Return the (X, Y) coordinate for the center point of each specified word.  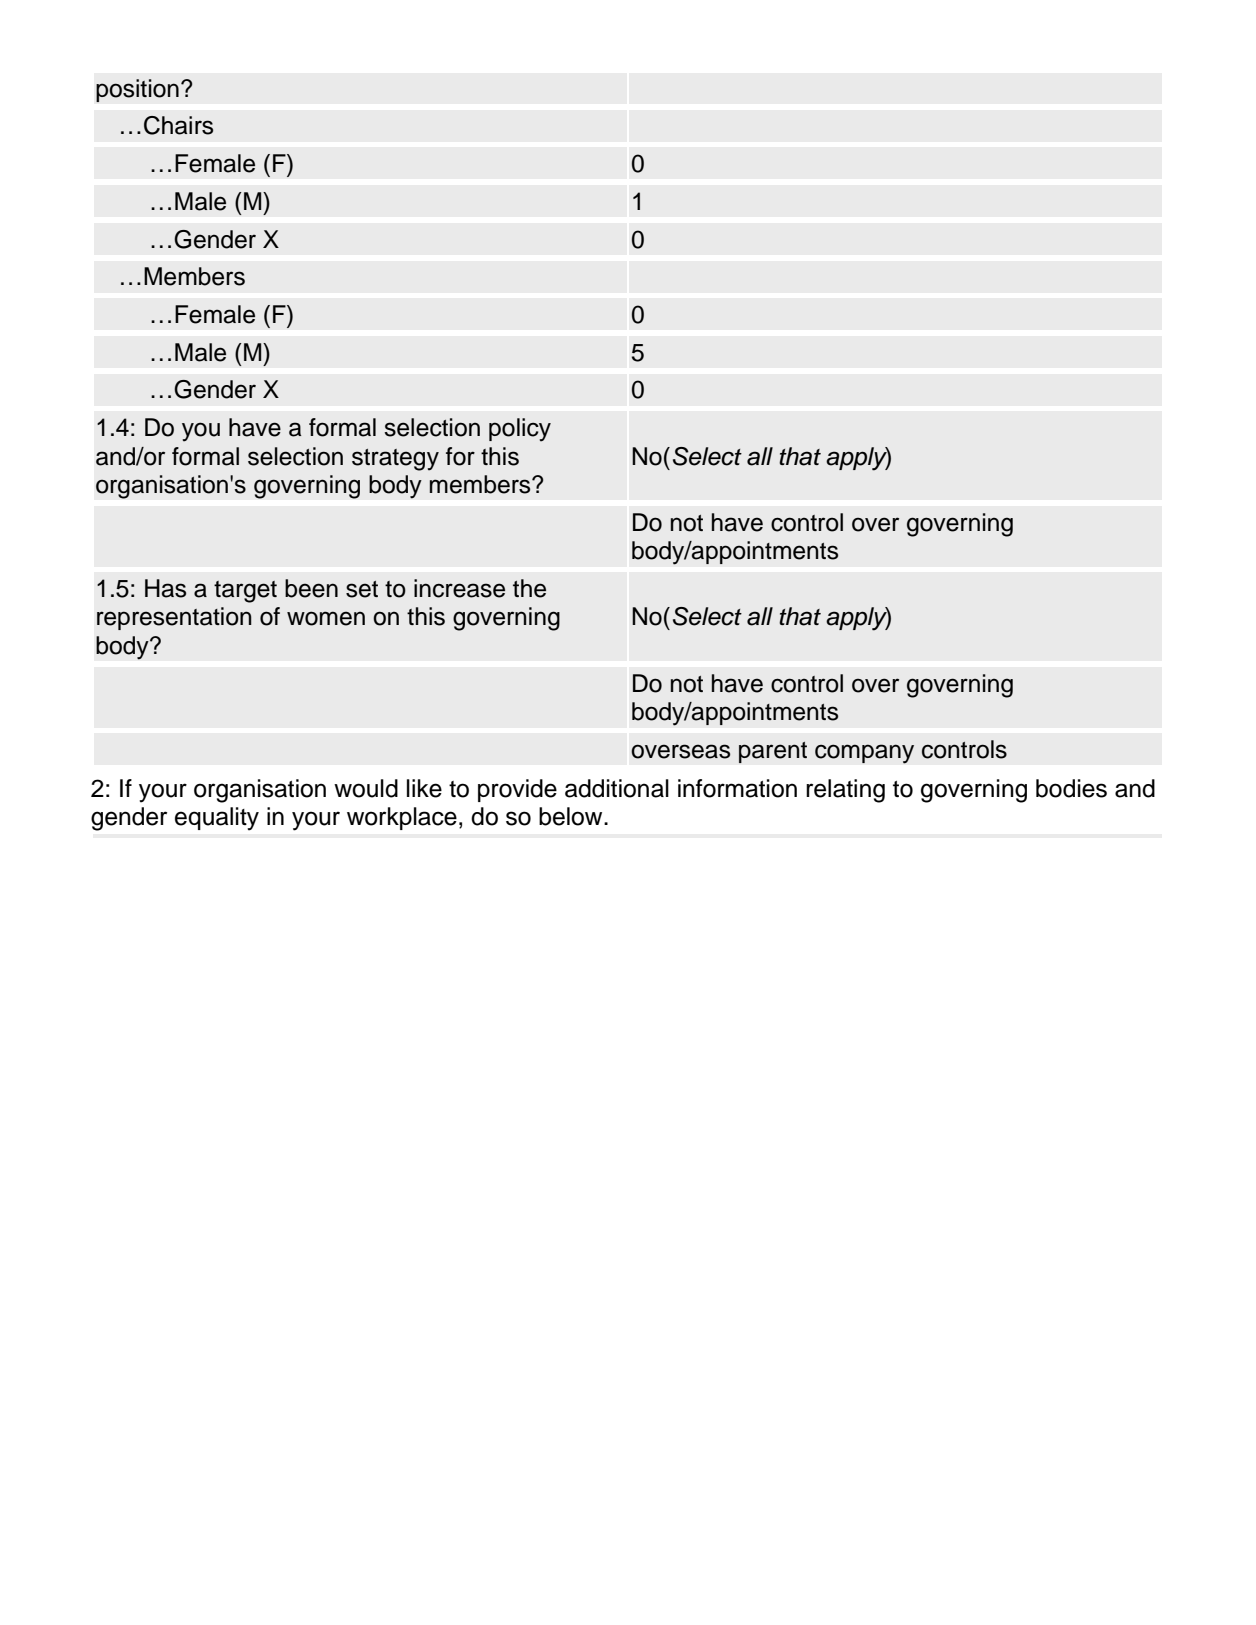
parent (773, 752)
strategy (395, 460)
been (311, 588)
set (362, 589)
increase (459, 588)
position (137, 90)
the (529, 588)
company (864, 754)
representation (174, 618)
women (326, 618)
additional (617, 788)
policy (520, 430)
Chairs (178, 125)
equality (217, 819)
